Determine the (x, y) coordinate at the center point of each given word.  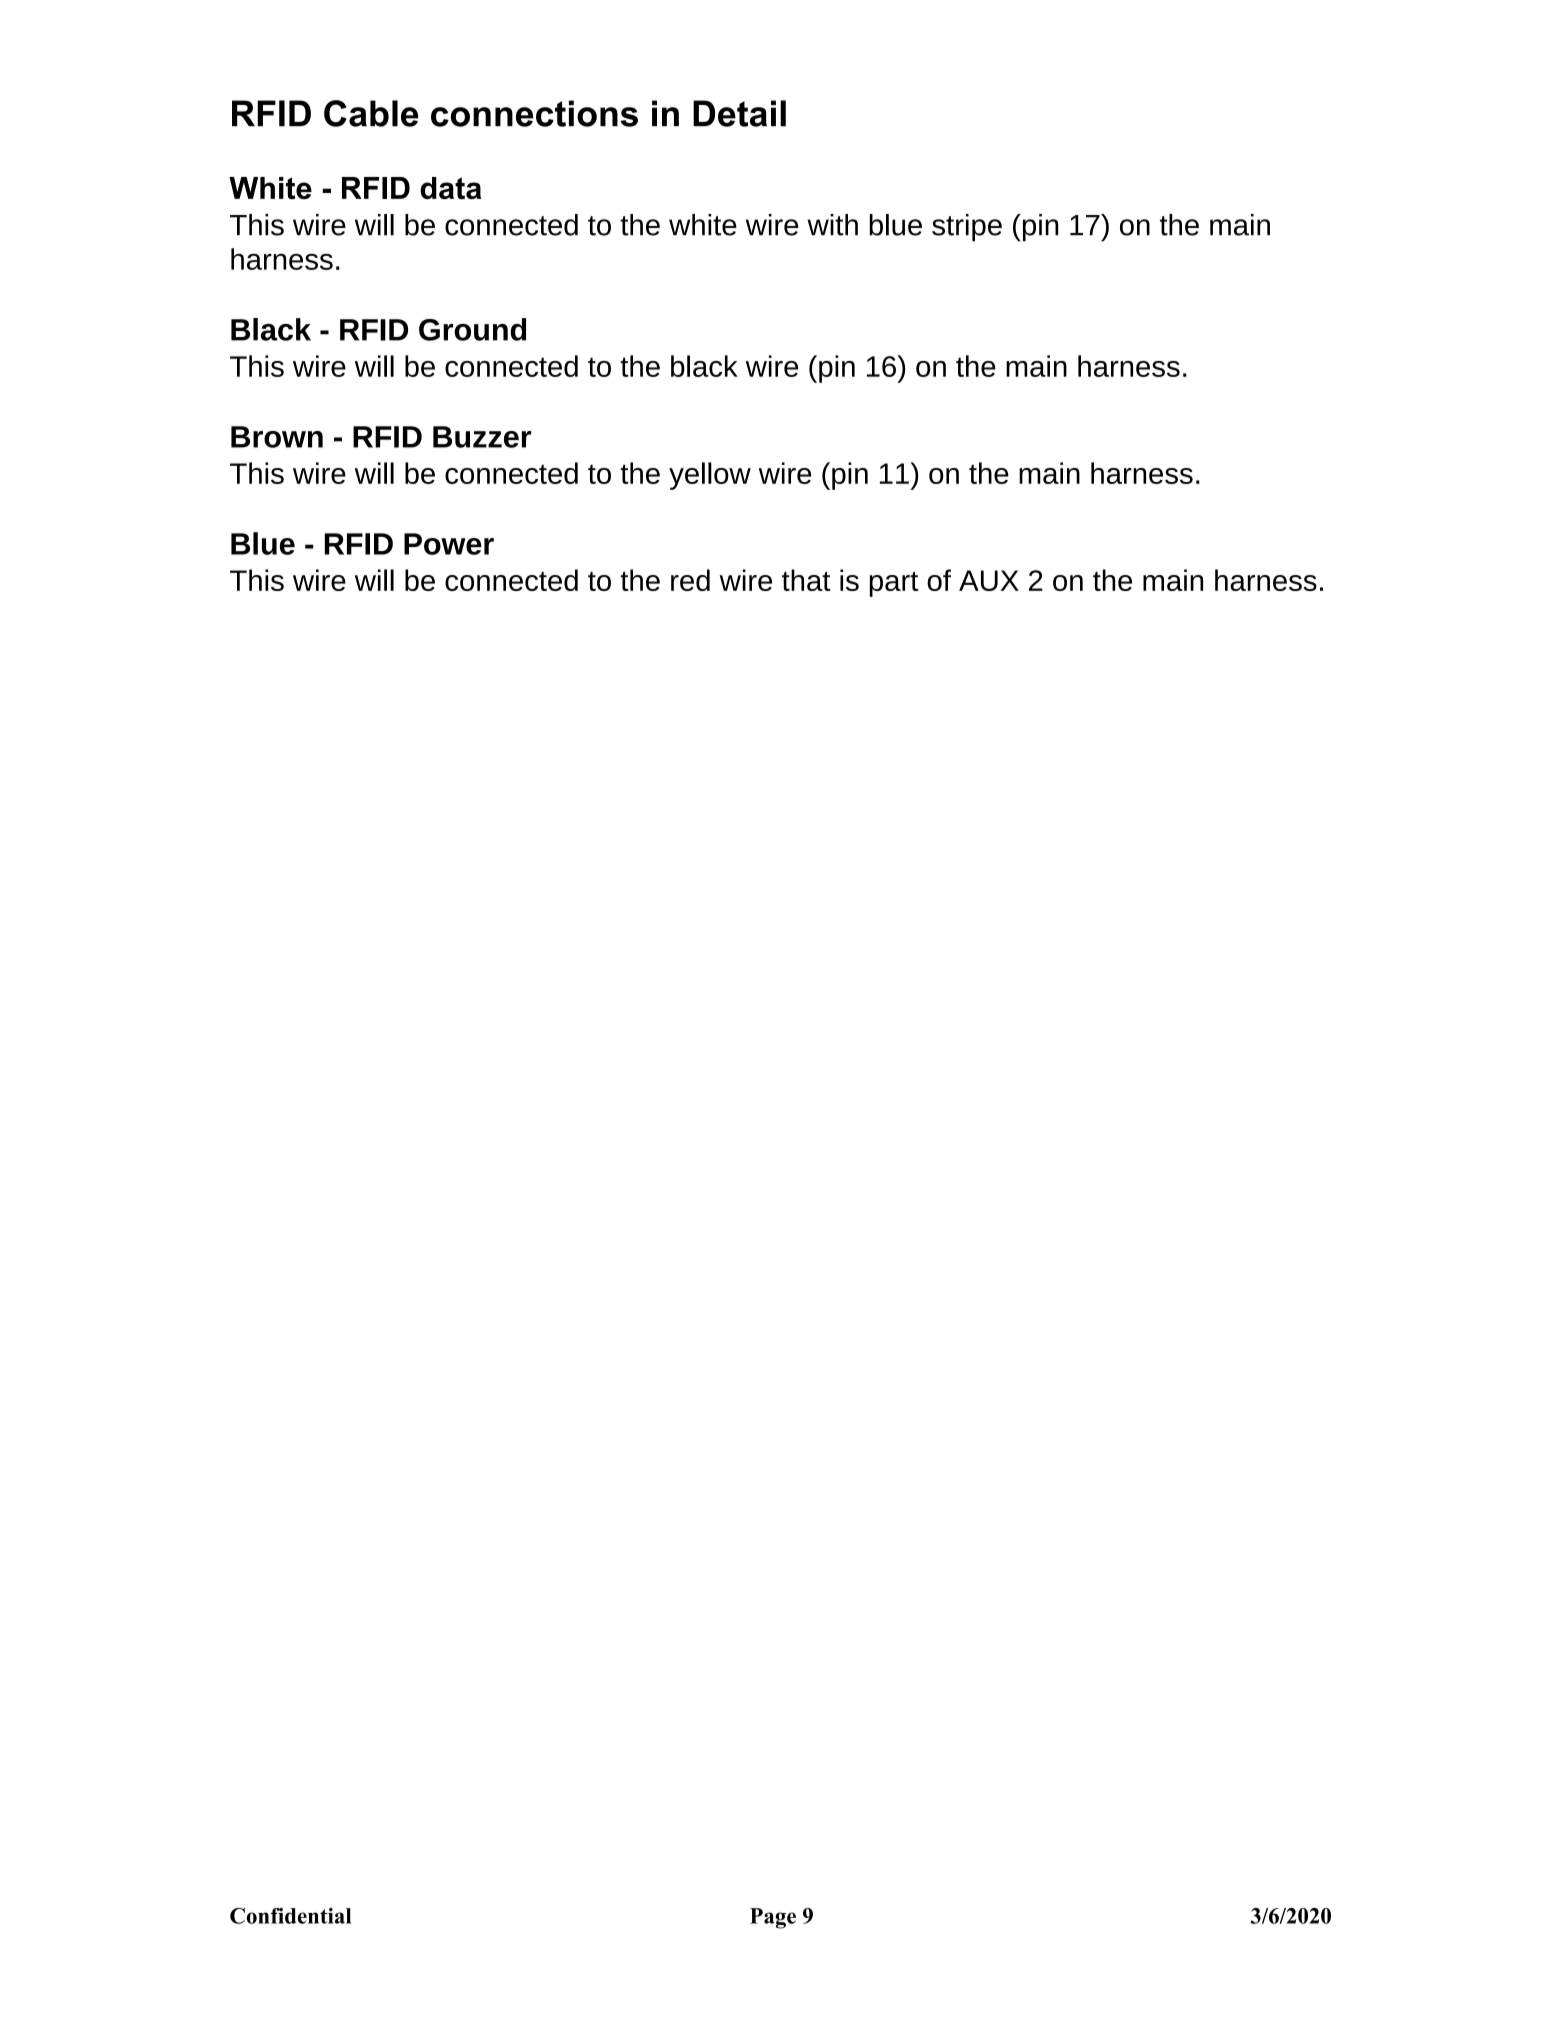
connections (534, 113)
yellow (710, 476)
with (832, 225)
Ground (472, 329)
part (894, 584)
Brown (277, 437)
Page (773, 1918)
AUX (989, 580)
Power (449, 544)
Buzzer (482, 437)
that (806, 580)
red (690, 580)
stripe (967, 228)
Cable (371, 113)
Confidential (291, 1916)
